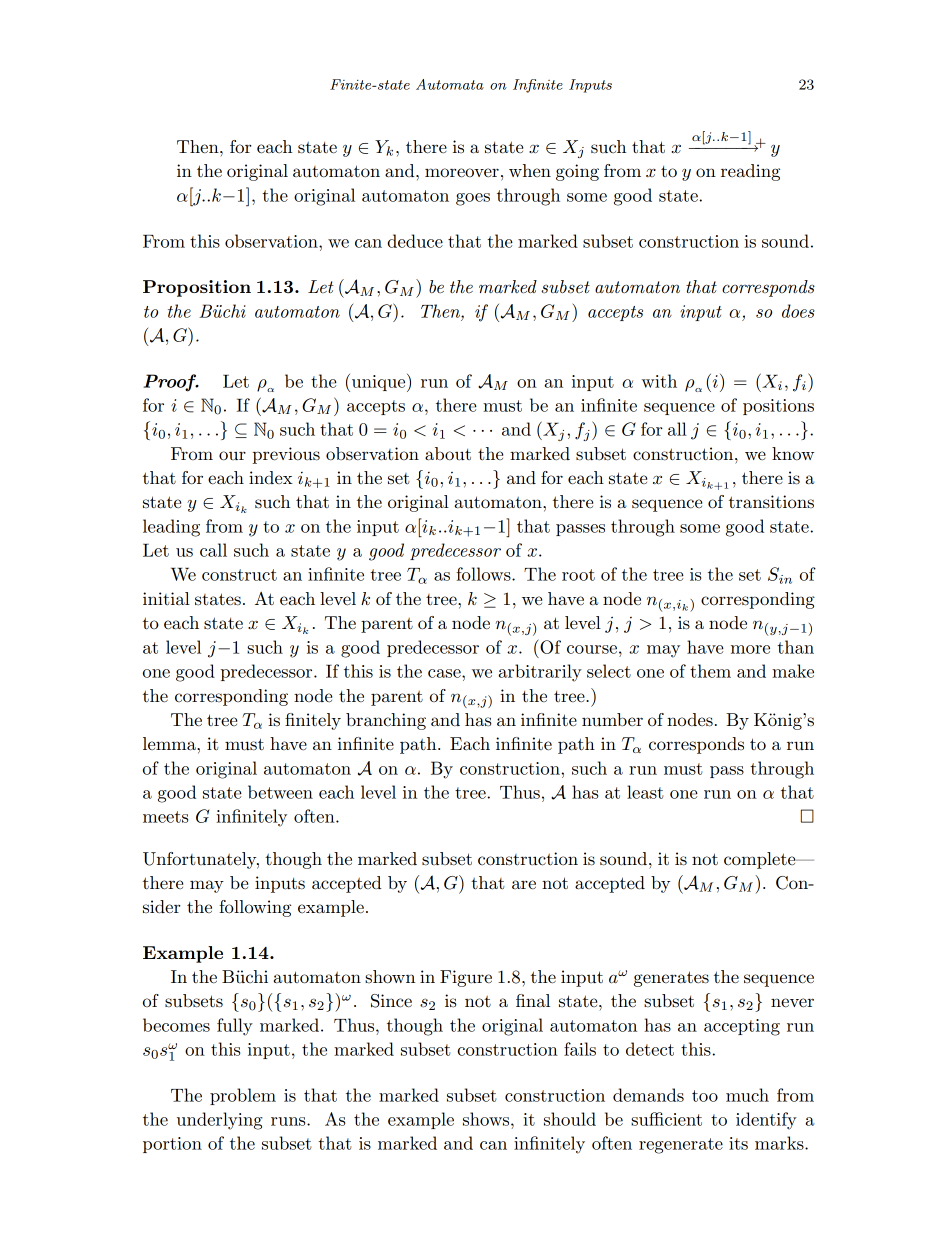 This screenshot has width=952, height=1233. Describe the element at coordinates (243, 1096) in the screenshot. I see `problem` at that location.
